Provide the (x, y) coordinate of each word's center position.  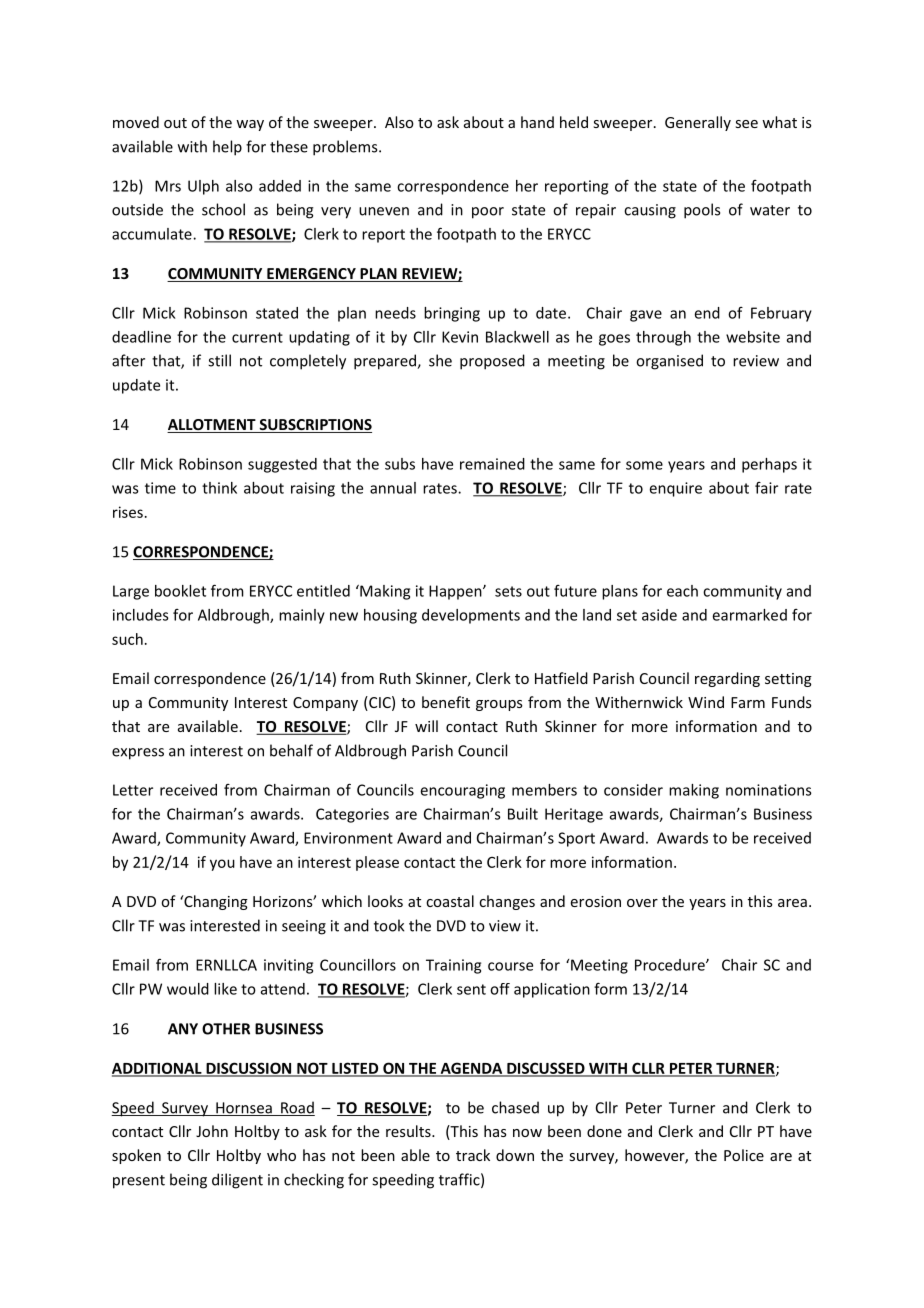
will (426, 726)
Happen (456, 592)
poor (488, 213)
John (212, 1131)
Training (453, 966)
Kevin (460, 337)
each (682, 591)
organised (669, 362)
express (138, 754)
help (227, 148)
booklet (180, 591)
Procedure (671, 965)
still (219, 360)
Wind (706, 702)
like (225, 989)
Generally (698, 123)
